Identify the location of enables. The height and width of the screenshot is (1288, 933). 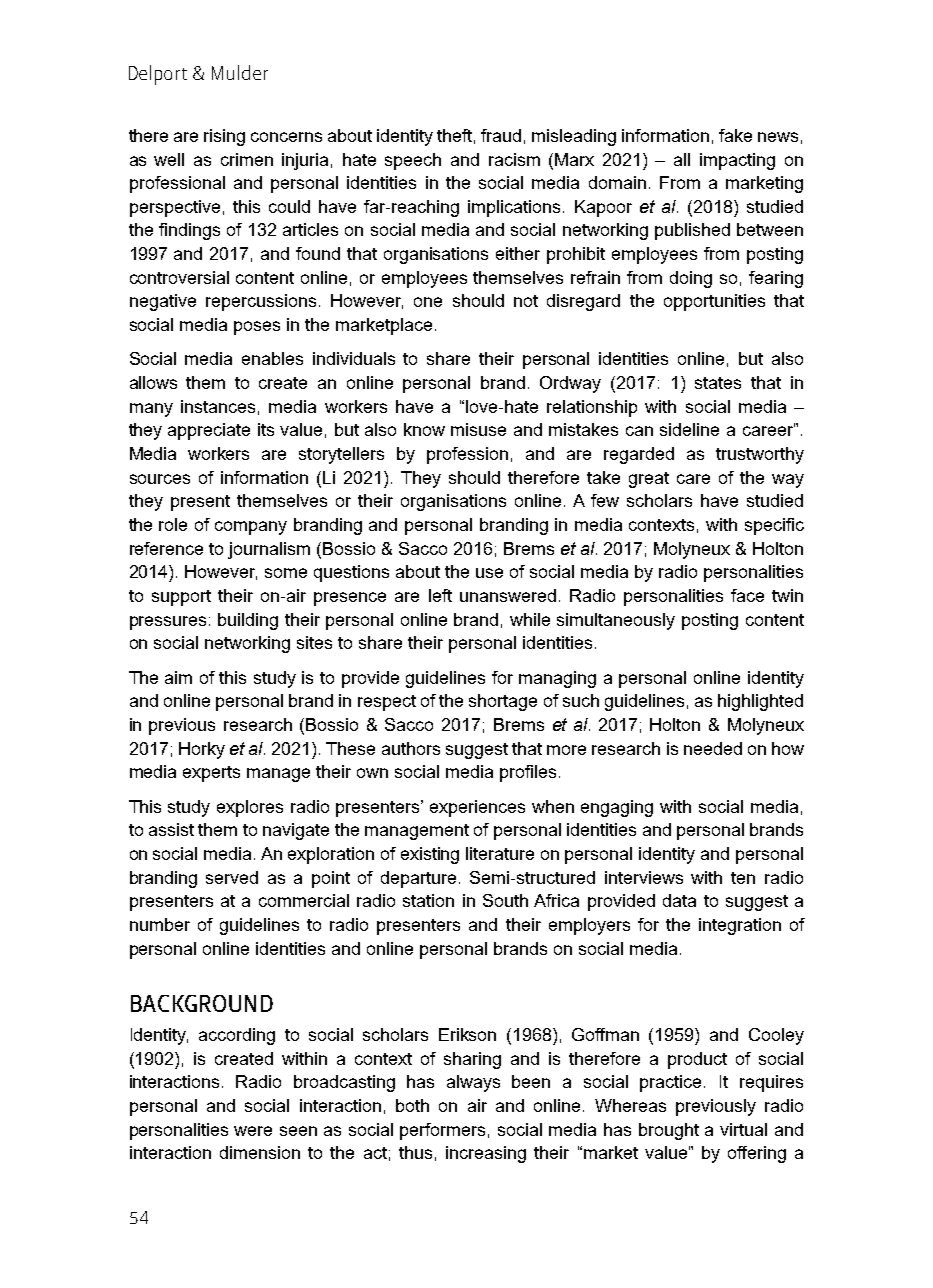
(272, 358).
